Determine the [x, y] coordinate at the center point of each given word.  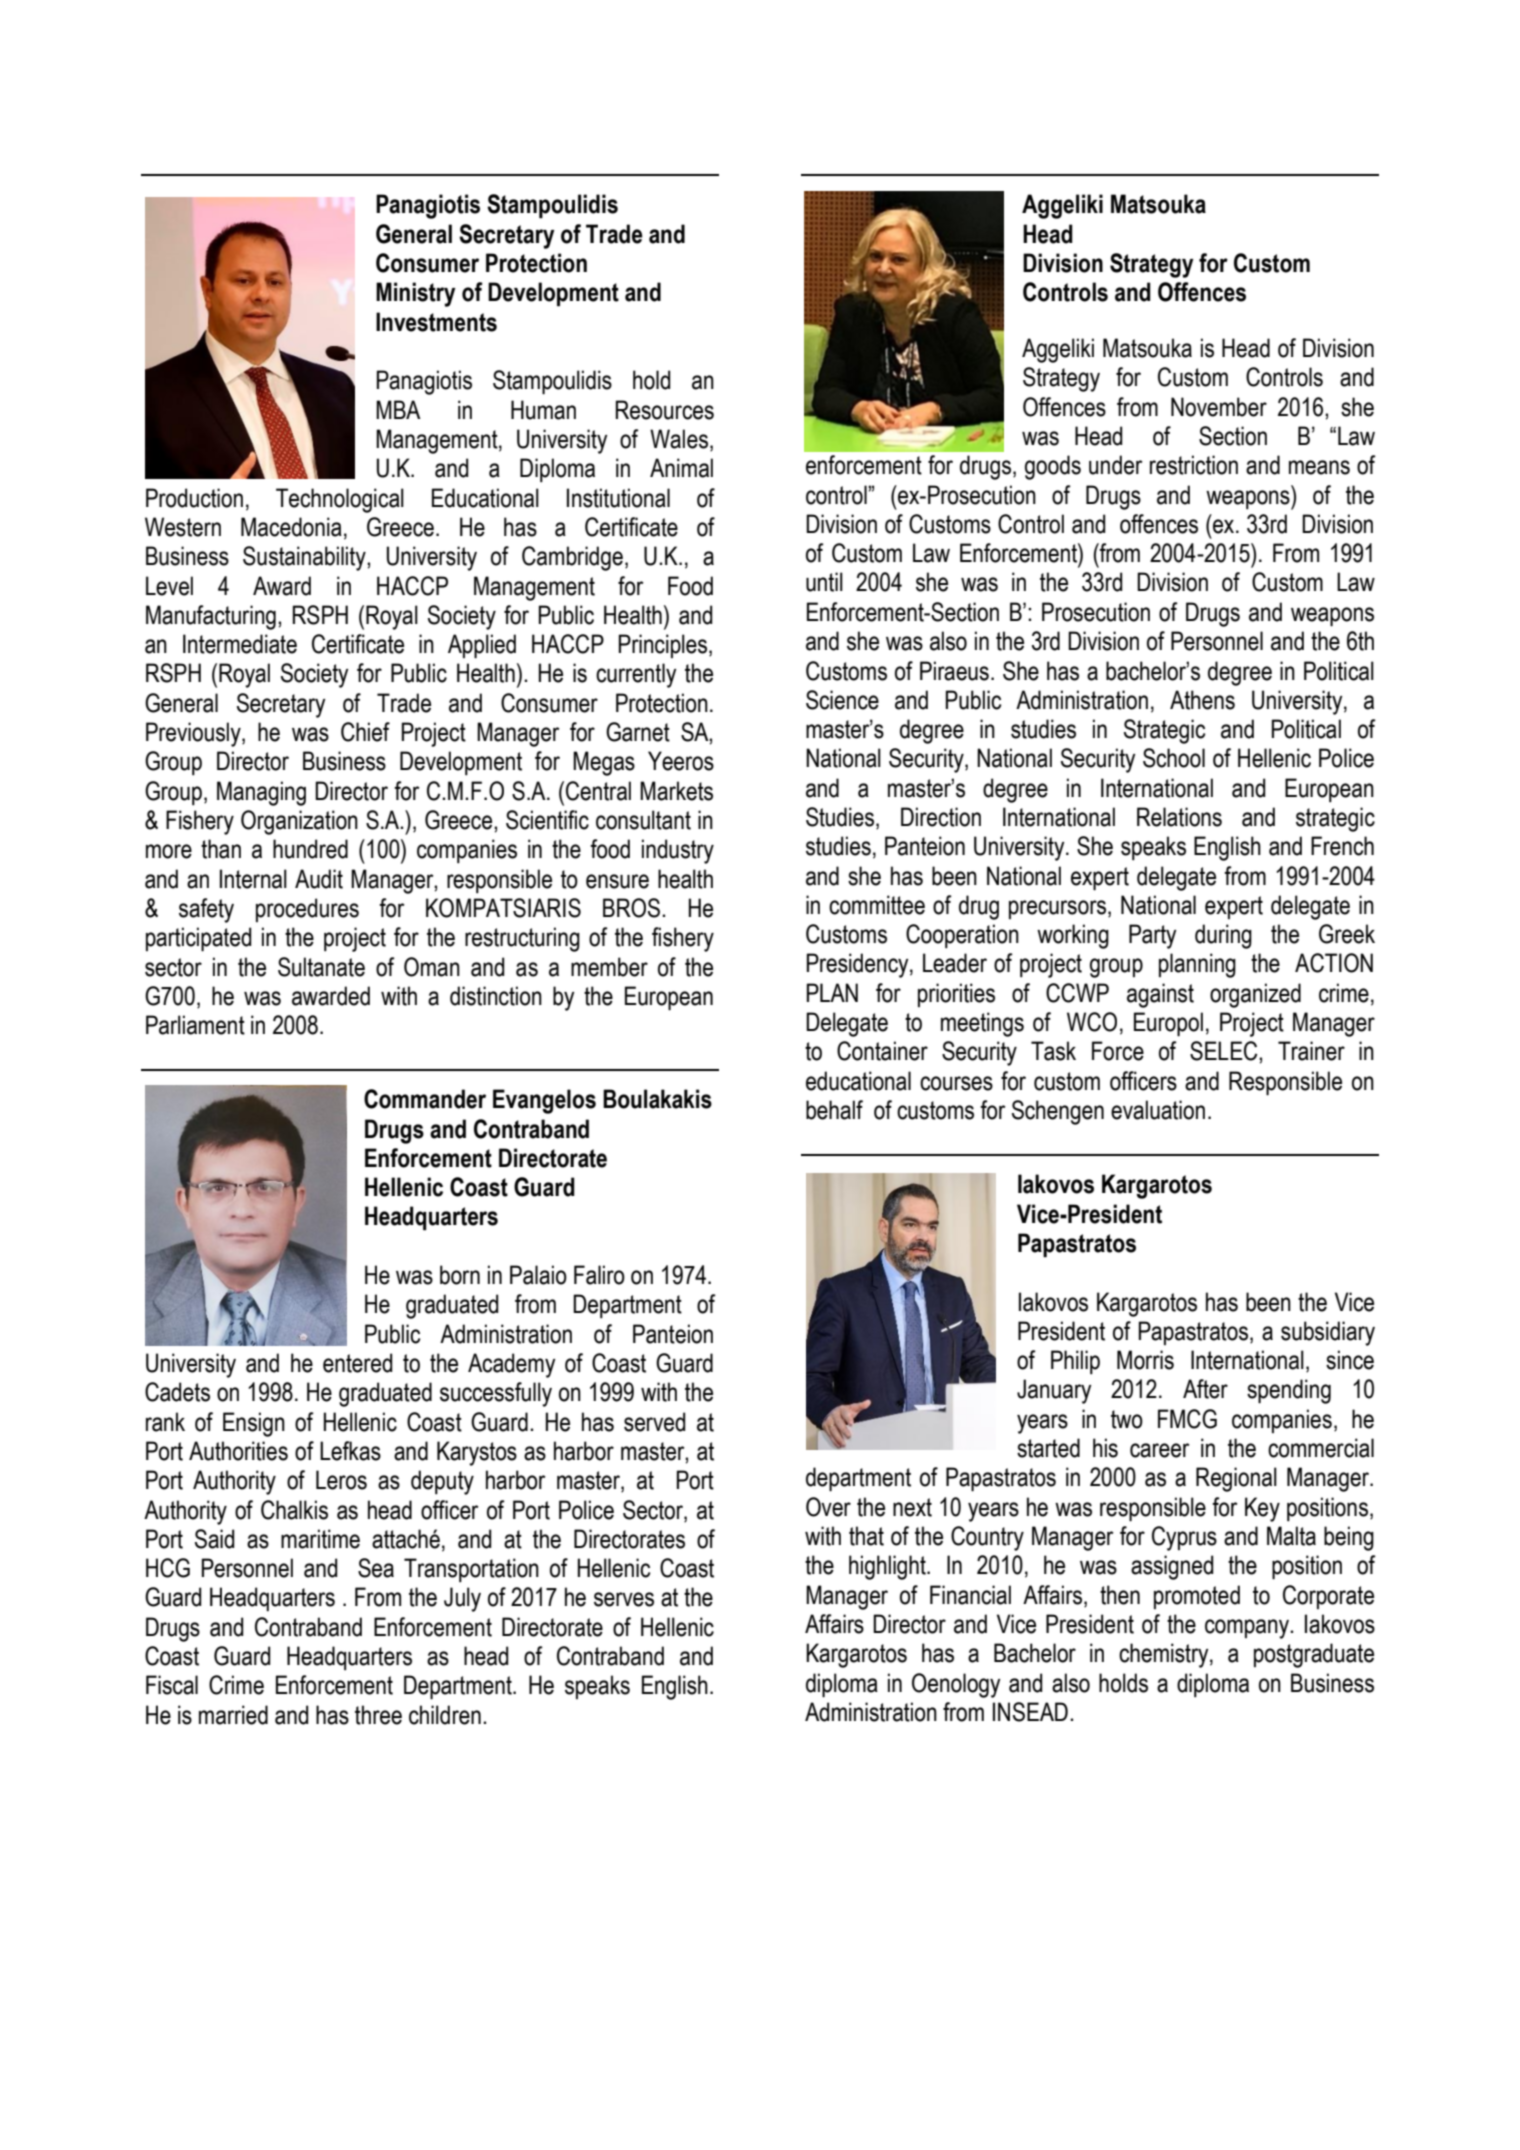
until [824, 582]
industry [678, 851]
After [1205, 1389]
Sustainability [305, 558]
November [1219, 407]
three [378, 1715]
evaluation [1158, 1110]
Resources [665, 410]
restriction [1194, 465]
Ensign [254, 1424]
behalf [834, 1110]
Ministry [416, 294]
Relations [1179, 817]
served [654, 1422]
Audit [319, 879]
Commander [425, 1099]
